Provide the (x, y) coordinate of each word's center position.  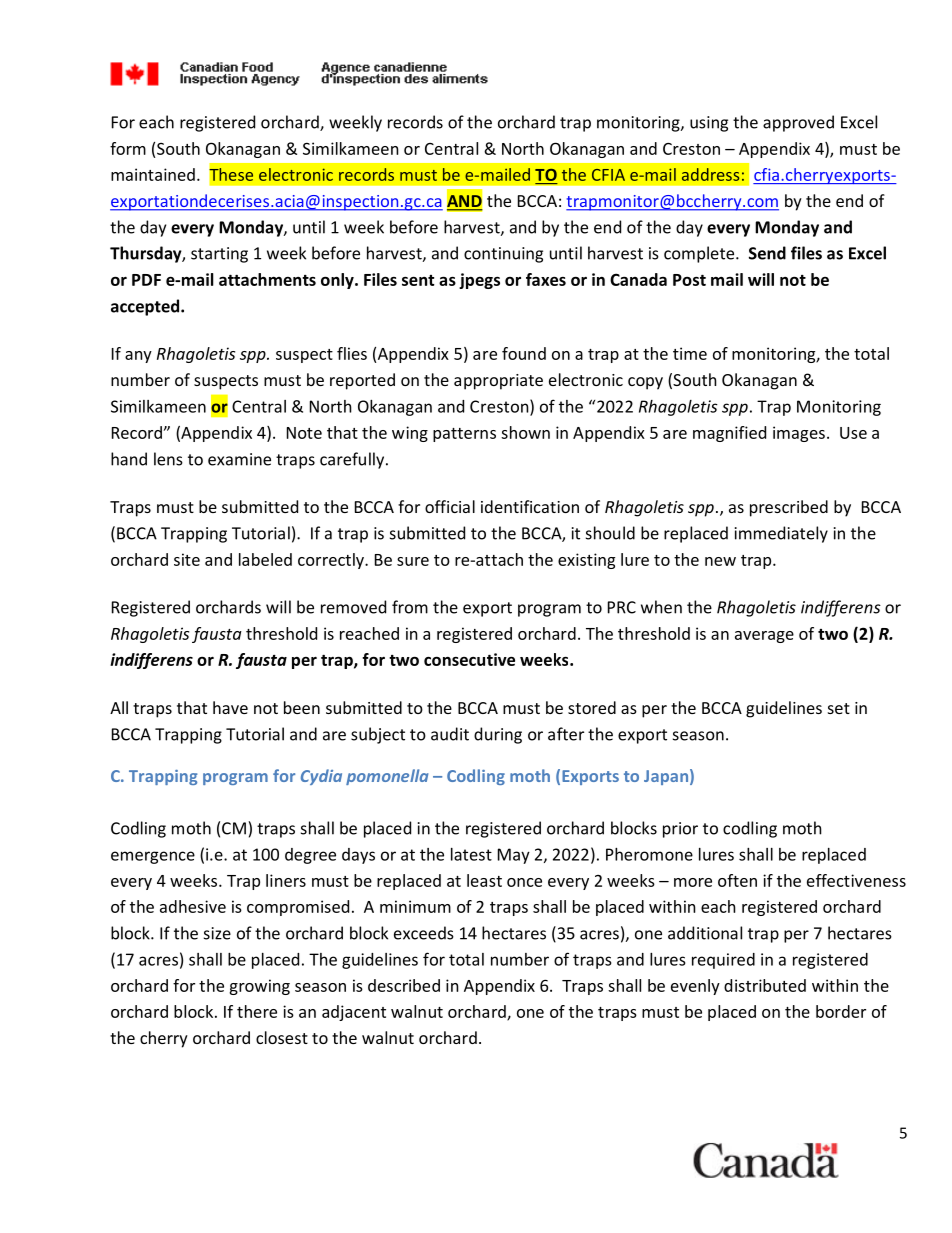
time (690, 353)
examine (239, 459)
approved (798, 123)
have (230, 707)
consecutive (469, 659)
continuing (503, 255)
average (764, 637)
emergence (153, 857)
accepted (146, 307)
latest (471, 854)
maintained (153, 174)
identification (530, 506)
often (737, 880)
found (524, 353)
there (257, 1011)
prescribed (789, 508)
